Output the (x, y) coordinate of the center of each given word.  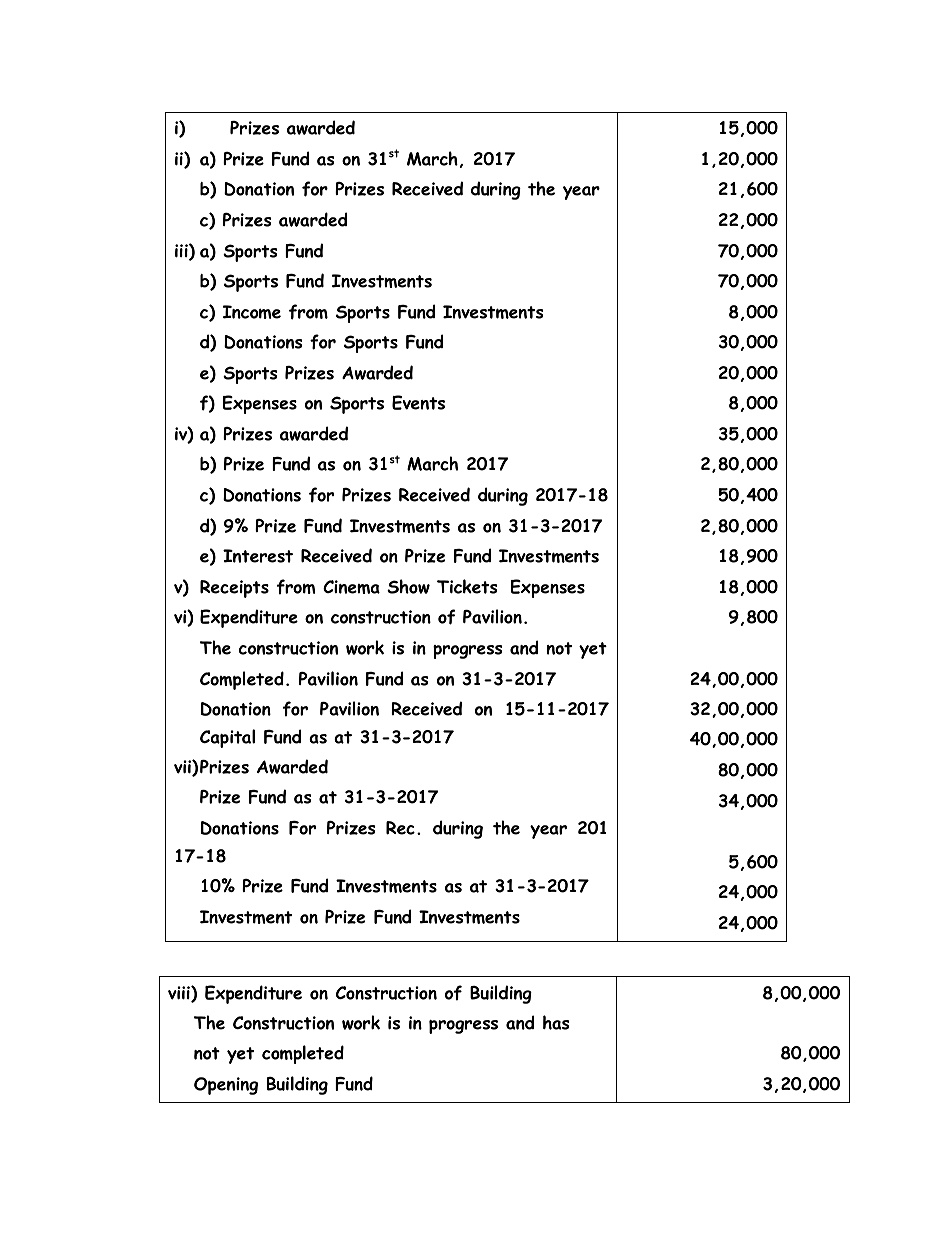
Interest (258, 556)
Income (252, 312)
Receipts (234, 589)
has (556, 1022)
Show (408, 586)
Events (418, 402)
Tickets (467, 586)
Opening (226, 1086)
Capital (227, 738)
